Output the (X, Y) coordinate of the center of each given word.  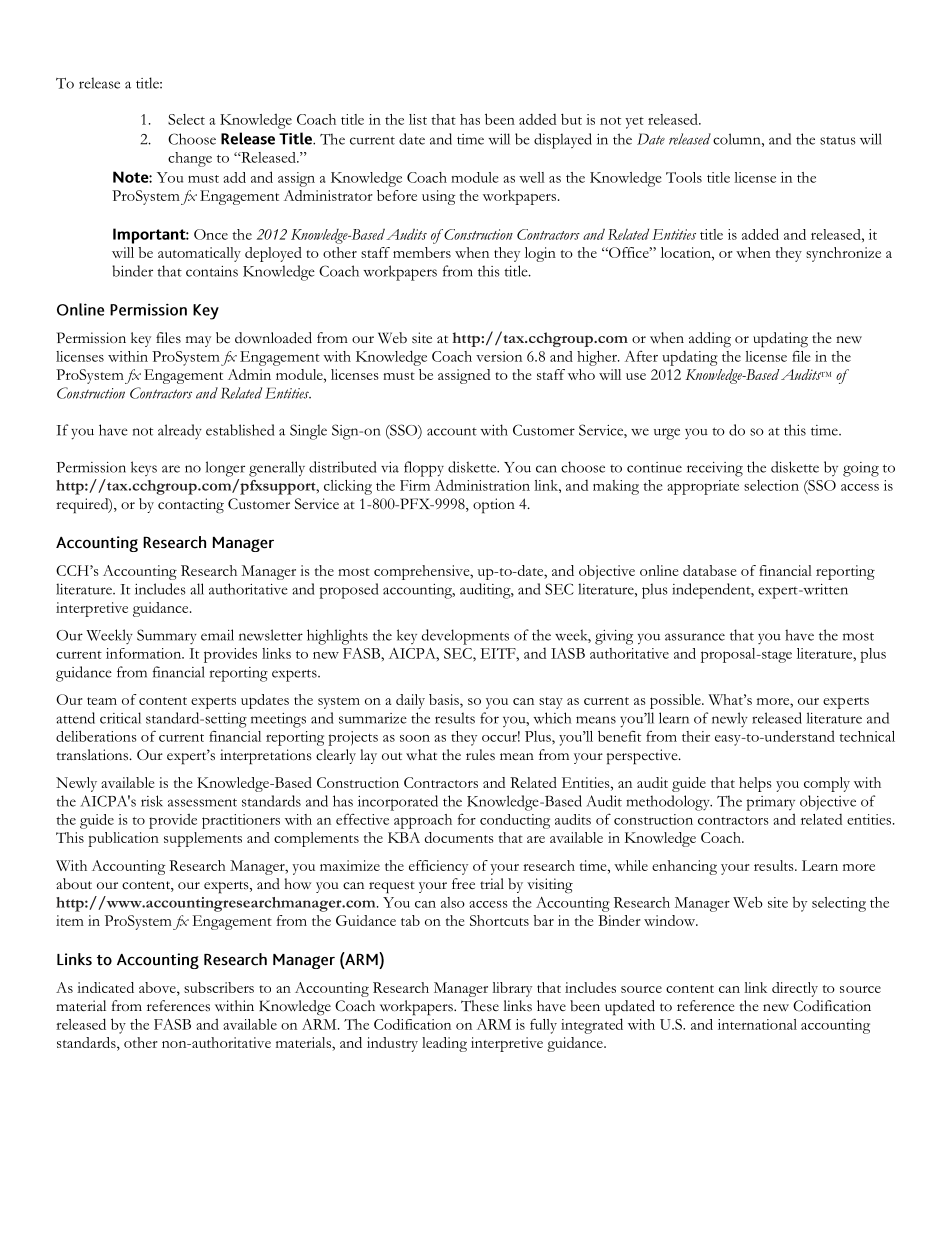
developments (465, 637)
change (190, 159)
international (757, 1024)
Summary (167, 636)
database (710, 570)
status (838, 140)
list (418, 119)
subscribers (219, 987)
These (480, 1006)
